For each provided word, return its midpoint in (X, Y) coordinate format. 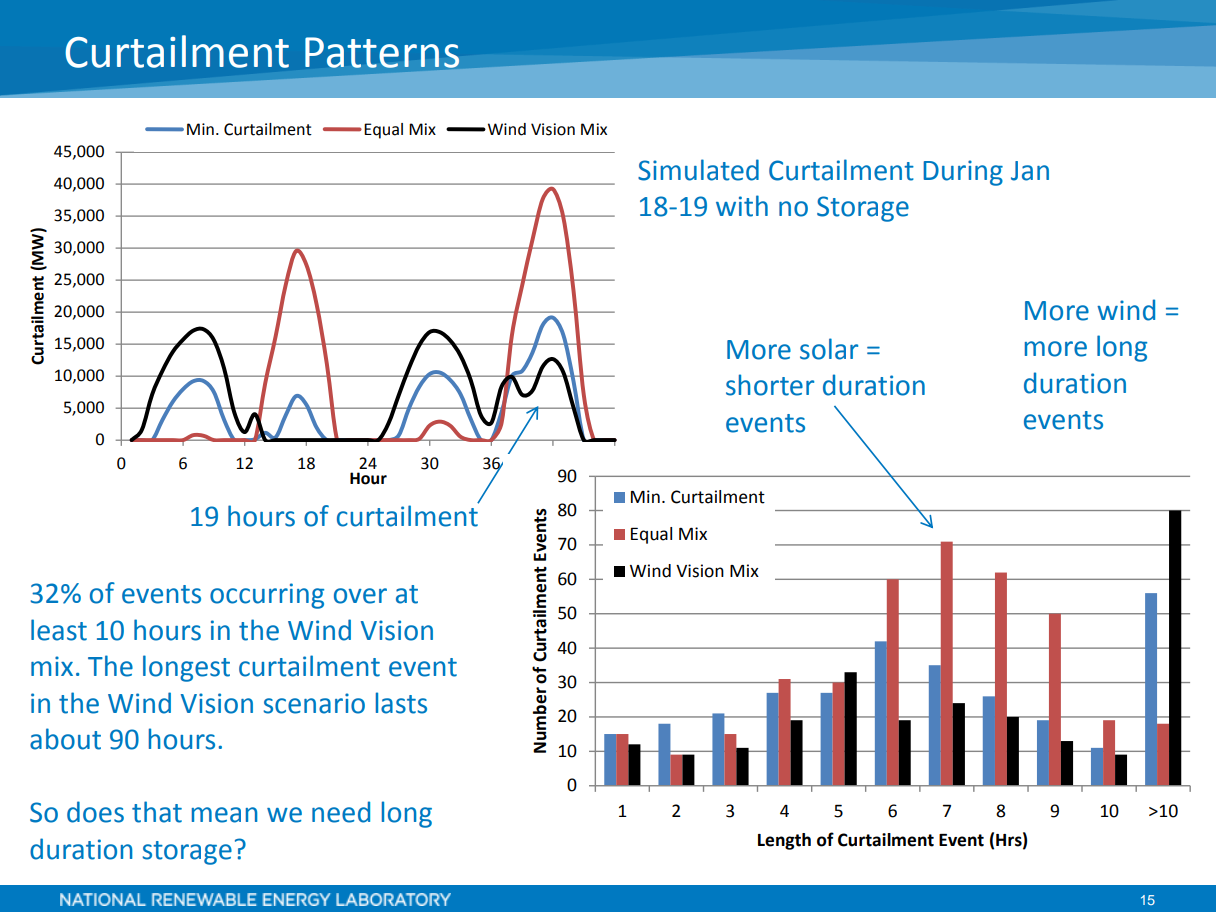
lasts (401, 703)
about (65, 739)
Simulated (698, 170)
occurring (267, 596)
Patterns (383, 53)
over (360, 596)
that (157, 812)
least (59, 630)
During (963, 173)
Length (784, 841)
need (341, 812)
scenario (314, 703)
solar (829, 349)
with (742, 206)
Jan (1030, 171)
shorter (770, 385)
